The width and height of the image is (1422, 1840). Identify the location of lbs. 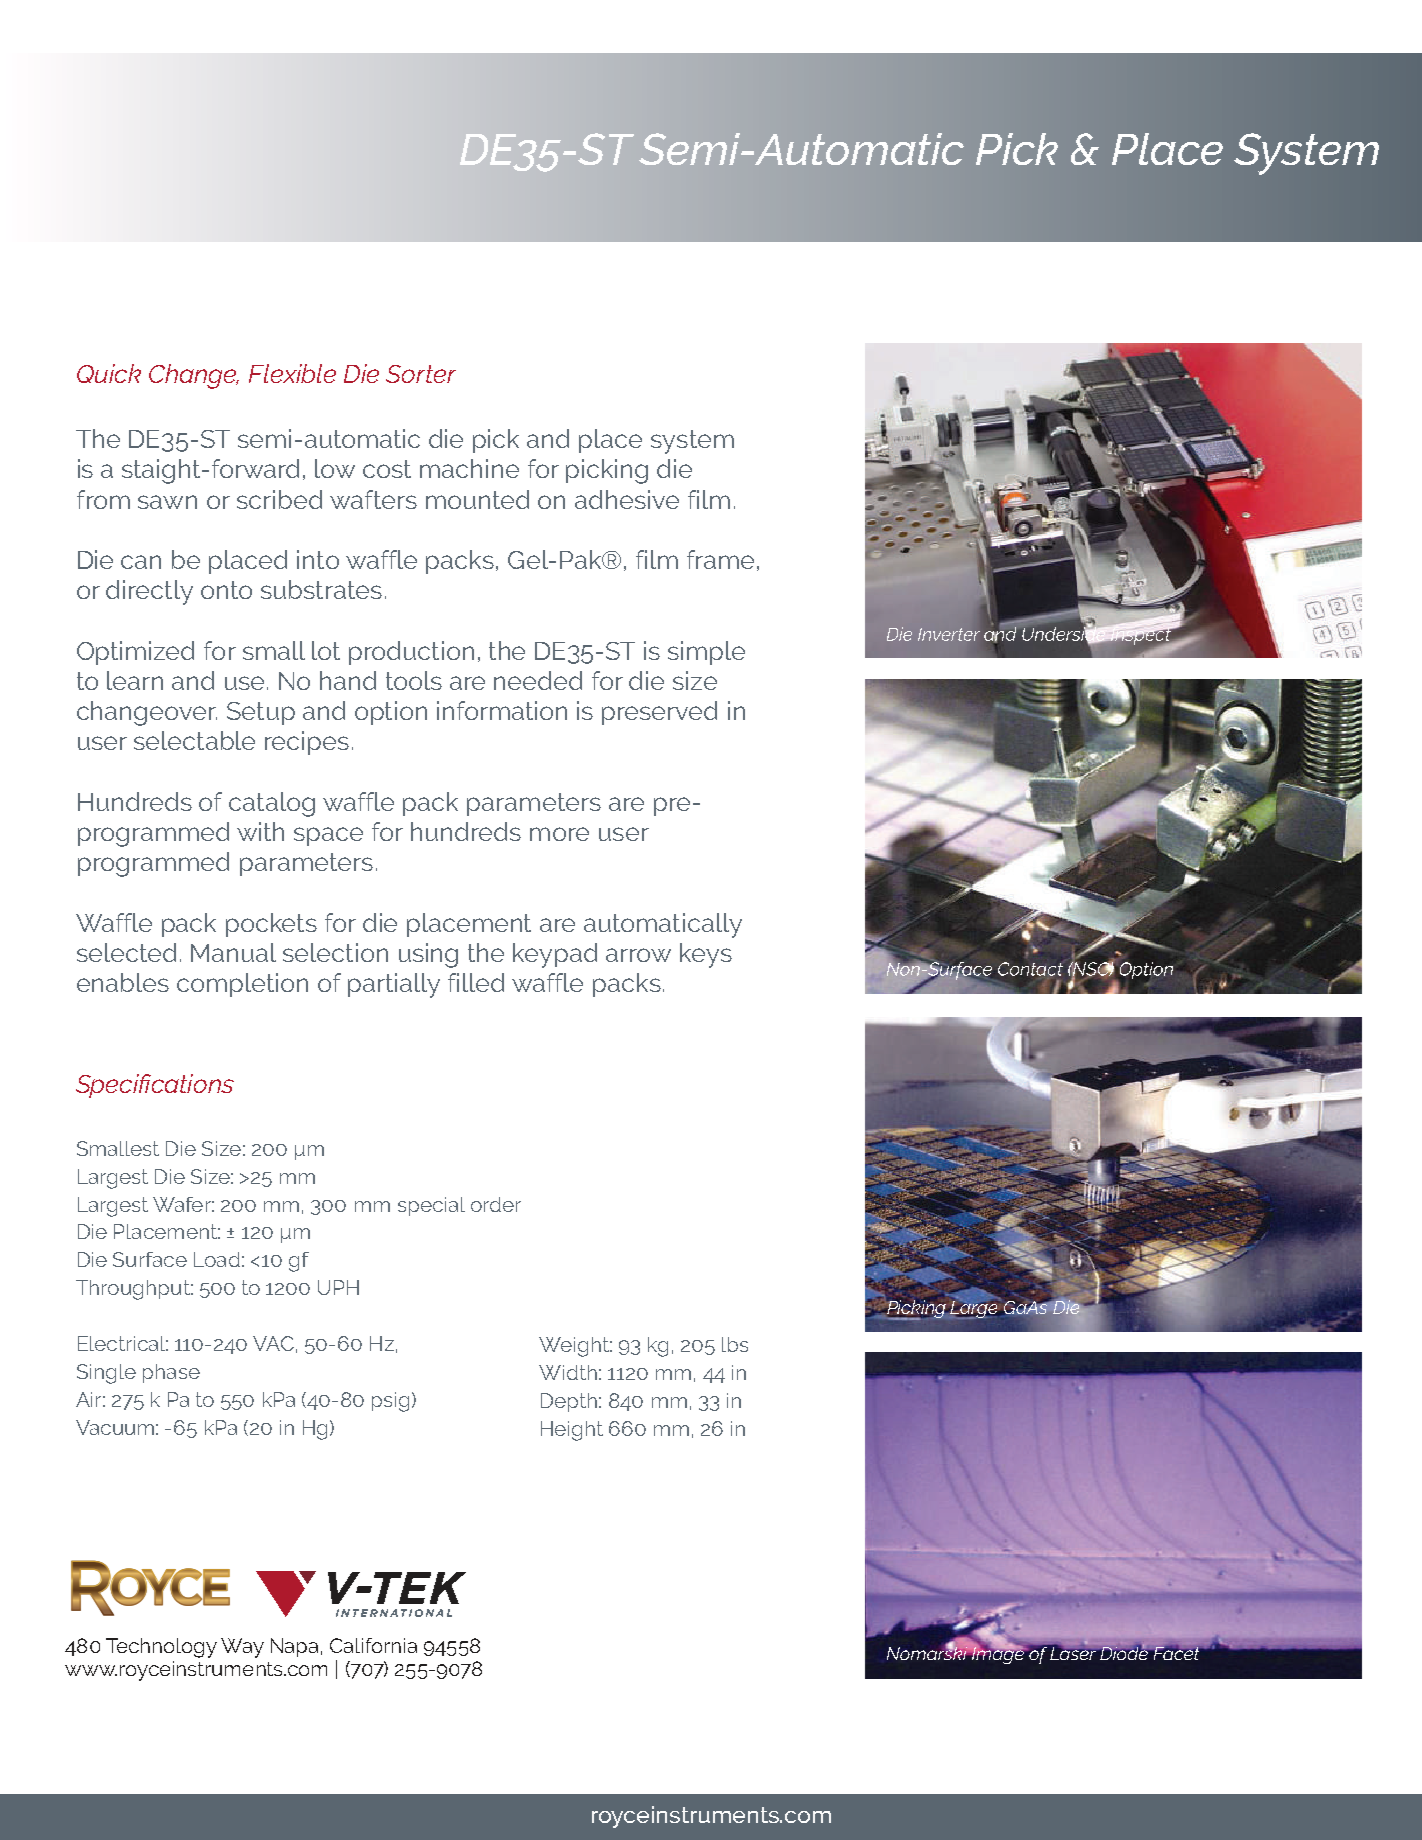
(735, 1344).
